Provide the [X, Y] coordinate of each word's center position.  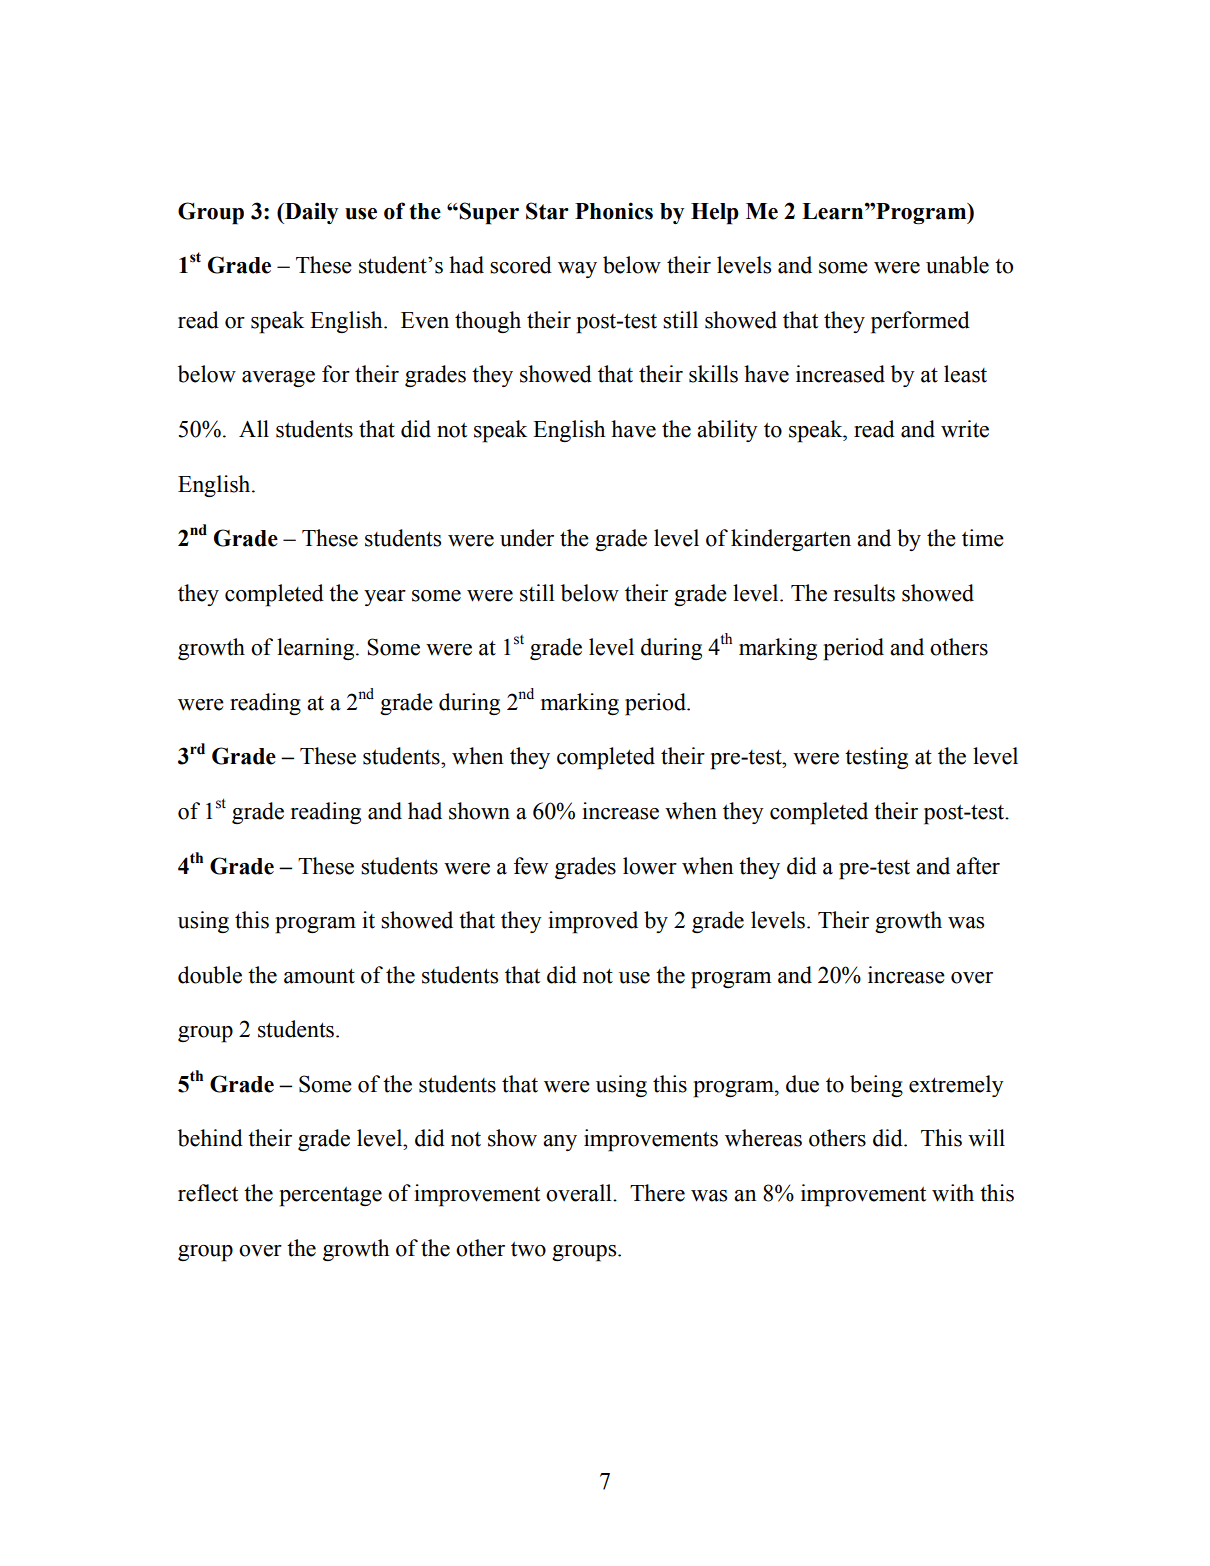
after [978, 866]
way [577, 270]
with [953, 1193]
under [527, 538]
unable [957, 265]
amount [319, 976]
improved [593, 922]
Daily [310, 213]
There [657, 1193]
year [385, 598]
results [864, 593]
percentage [330, 1197]
